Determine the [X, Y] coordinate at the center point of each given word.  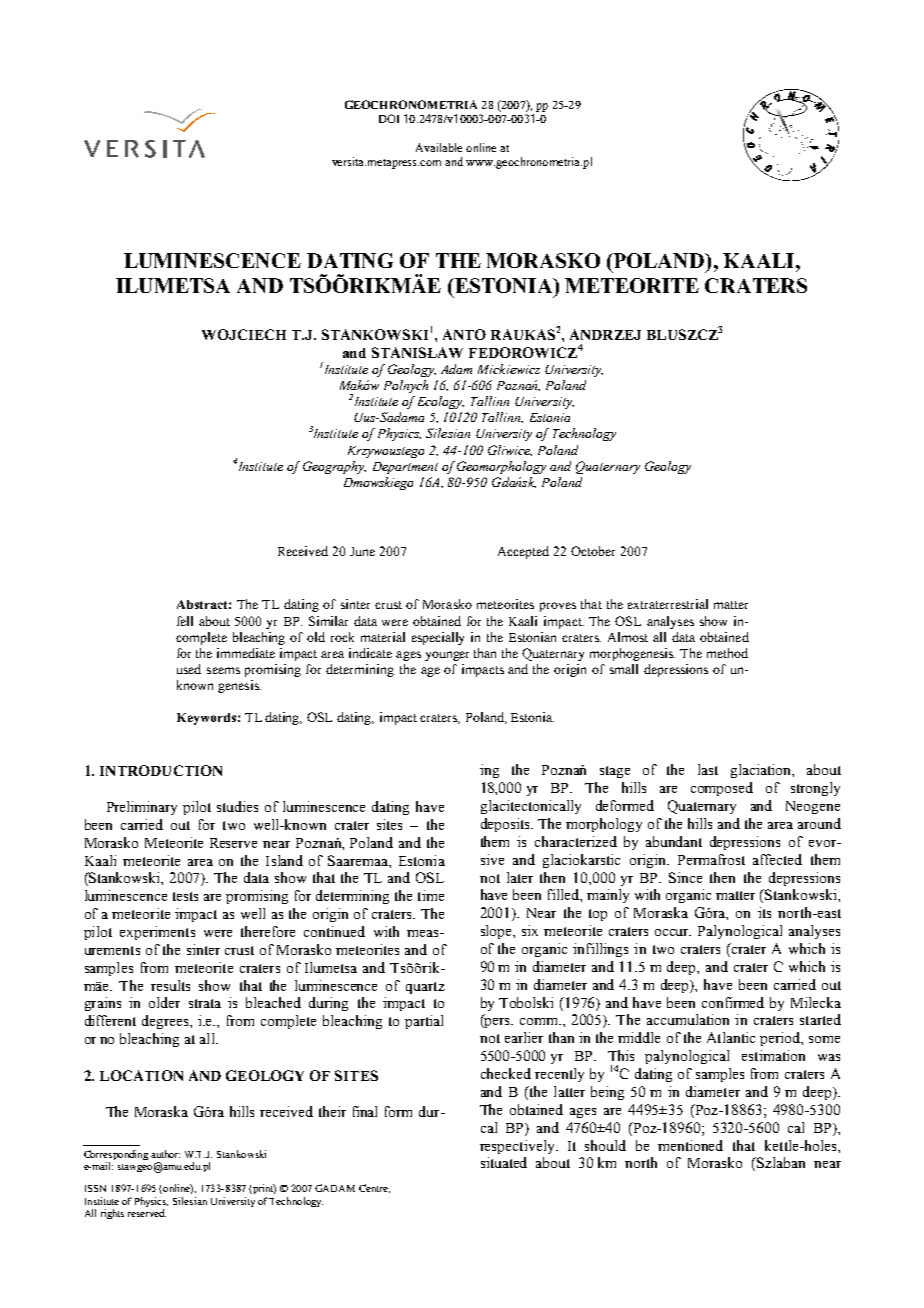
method [727, 653]
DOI [389, 118]
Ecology [441, 402]
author [165, 1154]
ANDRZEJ [605, 334]
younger [447, 656]
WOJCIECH [244, 334]
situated [504, 1162]
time [431, 895]
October [593, 551]
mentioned [690, 1145]
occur [673, 932]
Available [439, 147]
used [189, 669]
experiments [157, 933]
